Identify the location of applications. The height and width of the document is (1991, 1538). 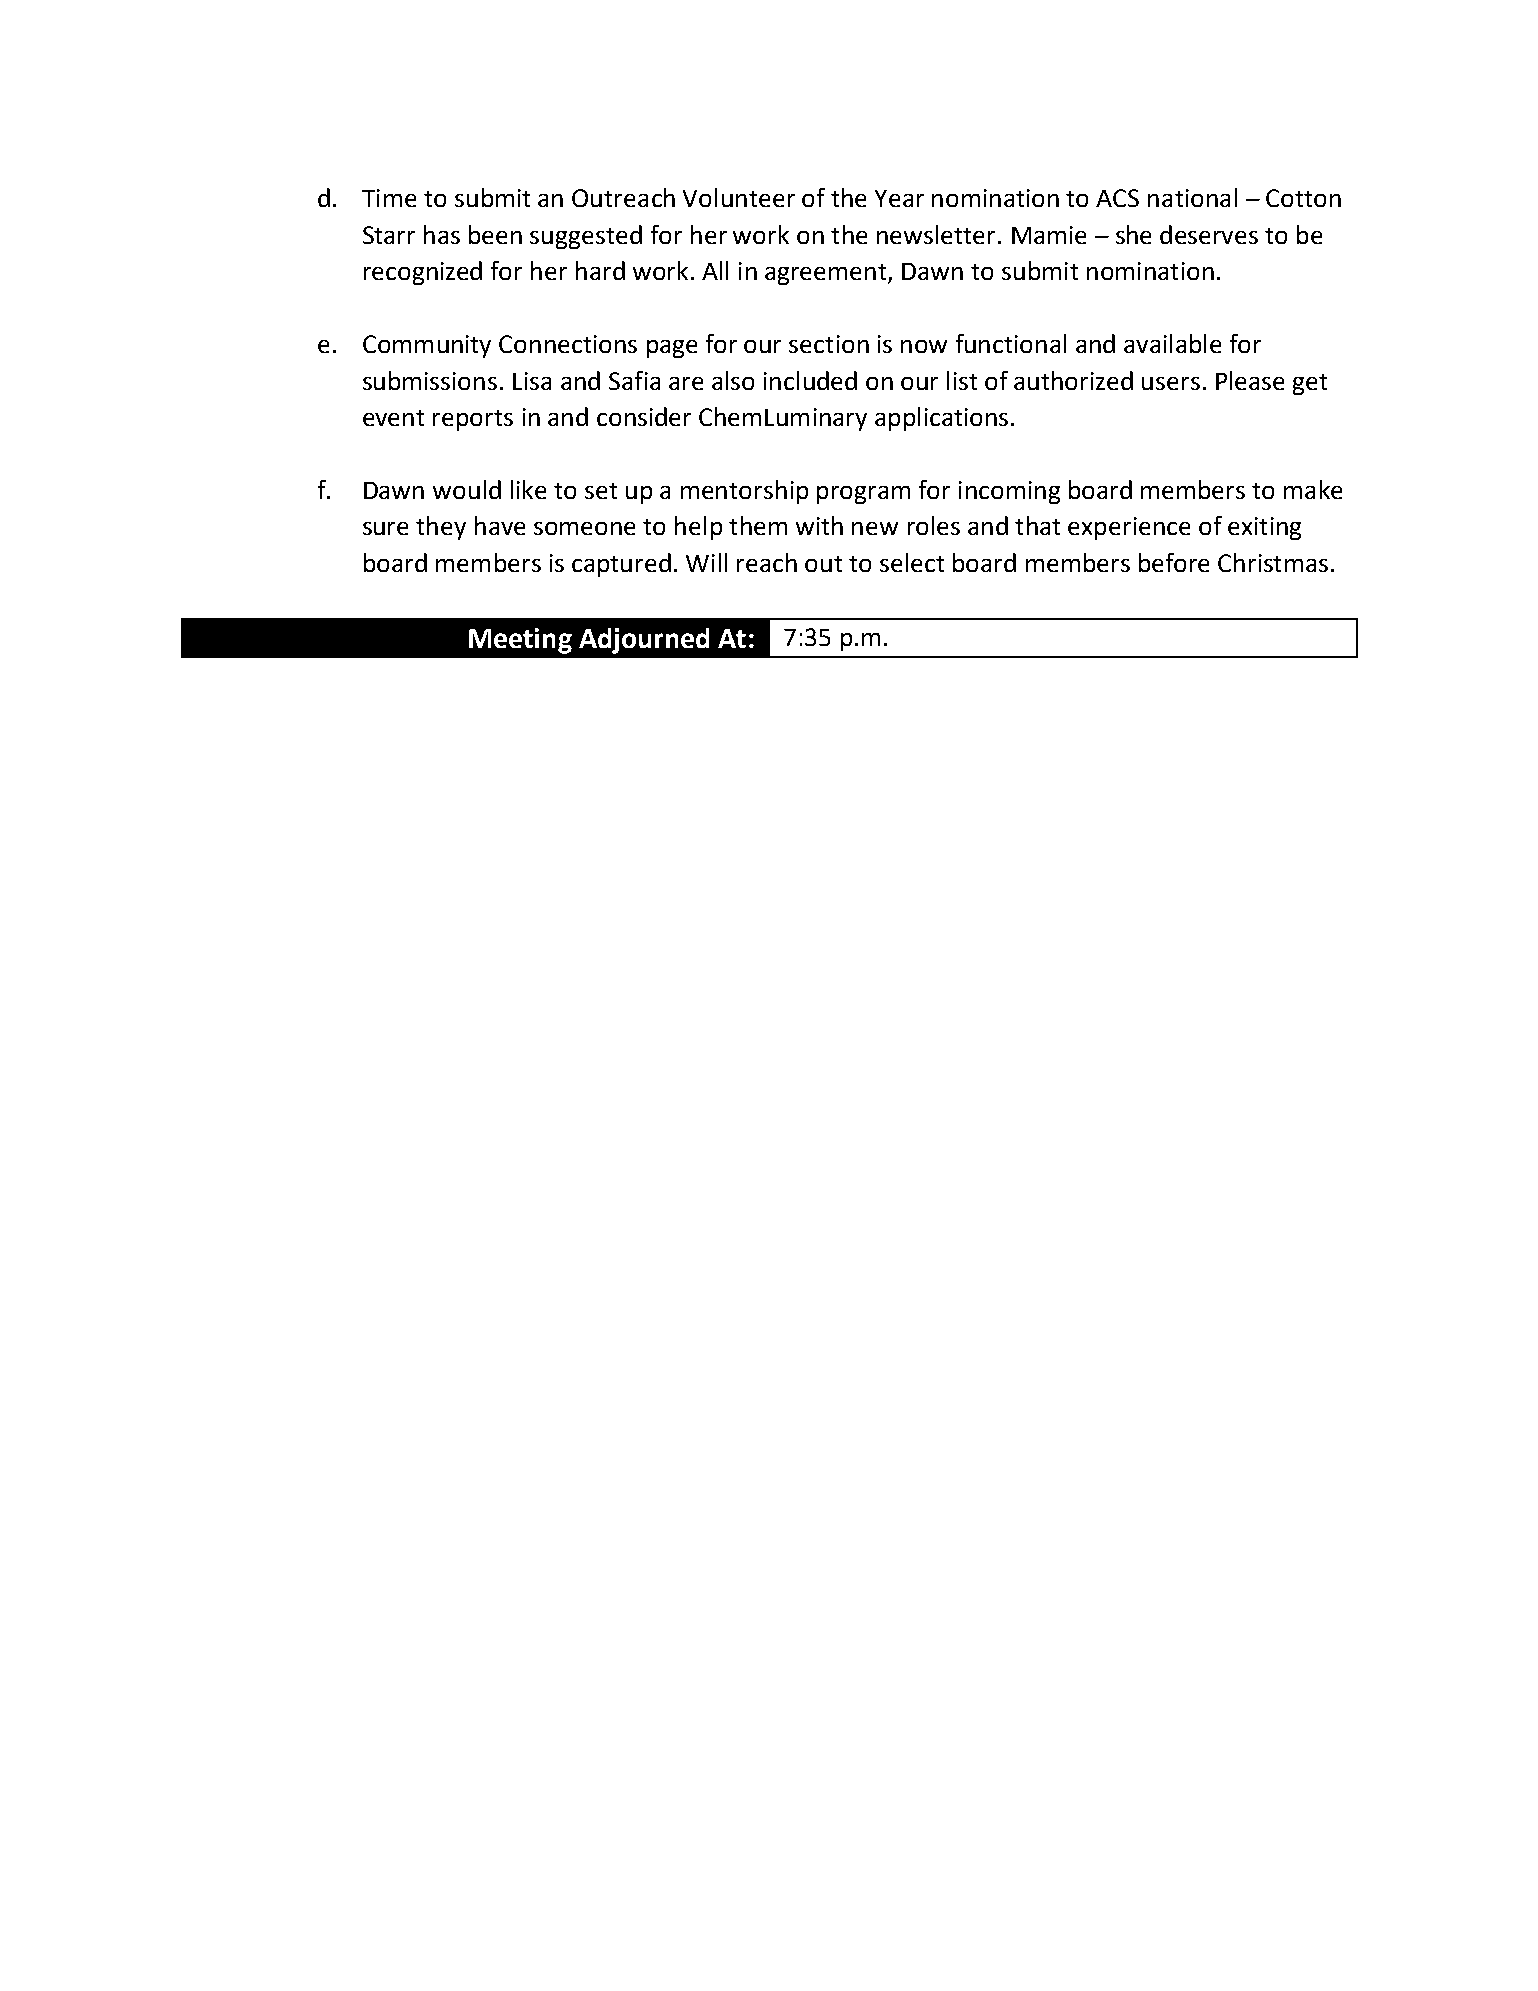
(941, 419).
